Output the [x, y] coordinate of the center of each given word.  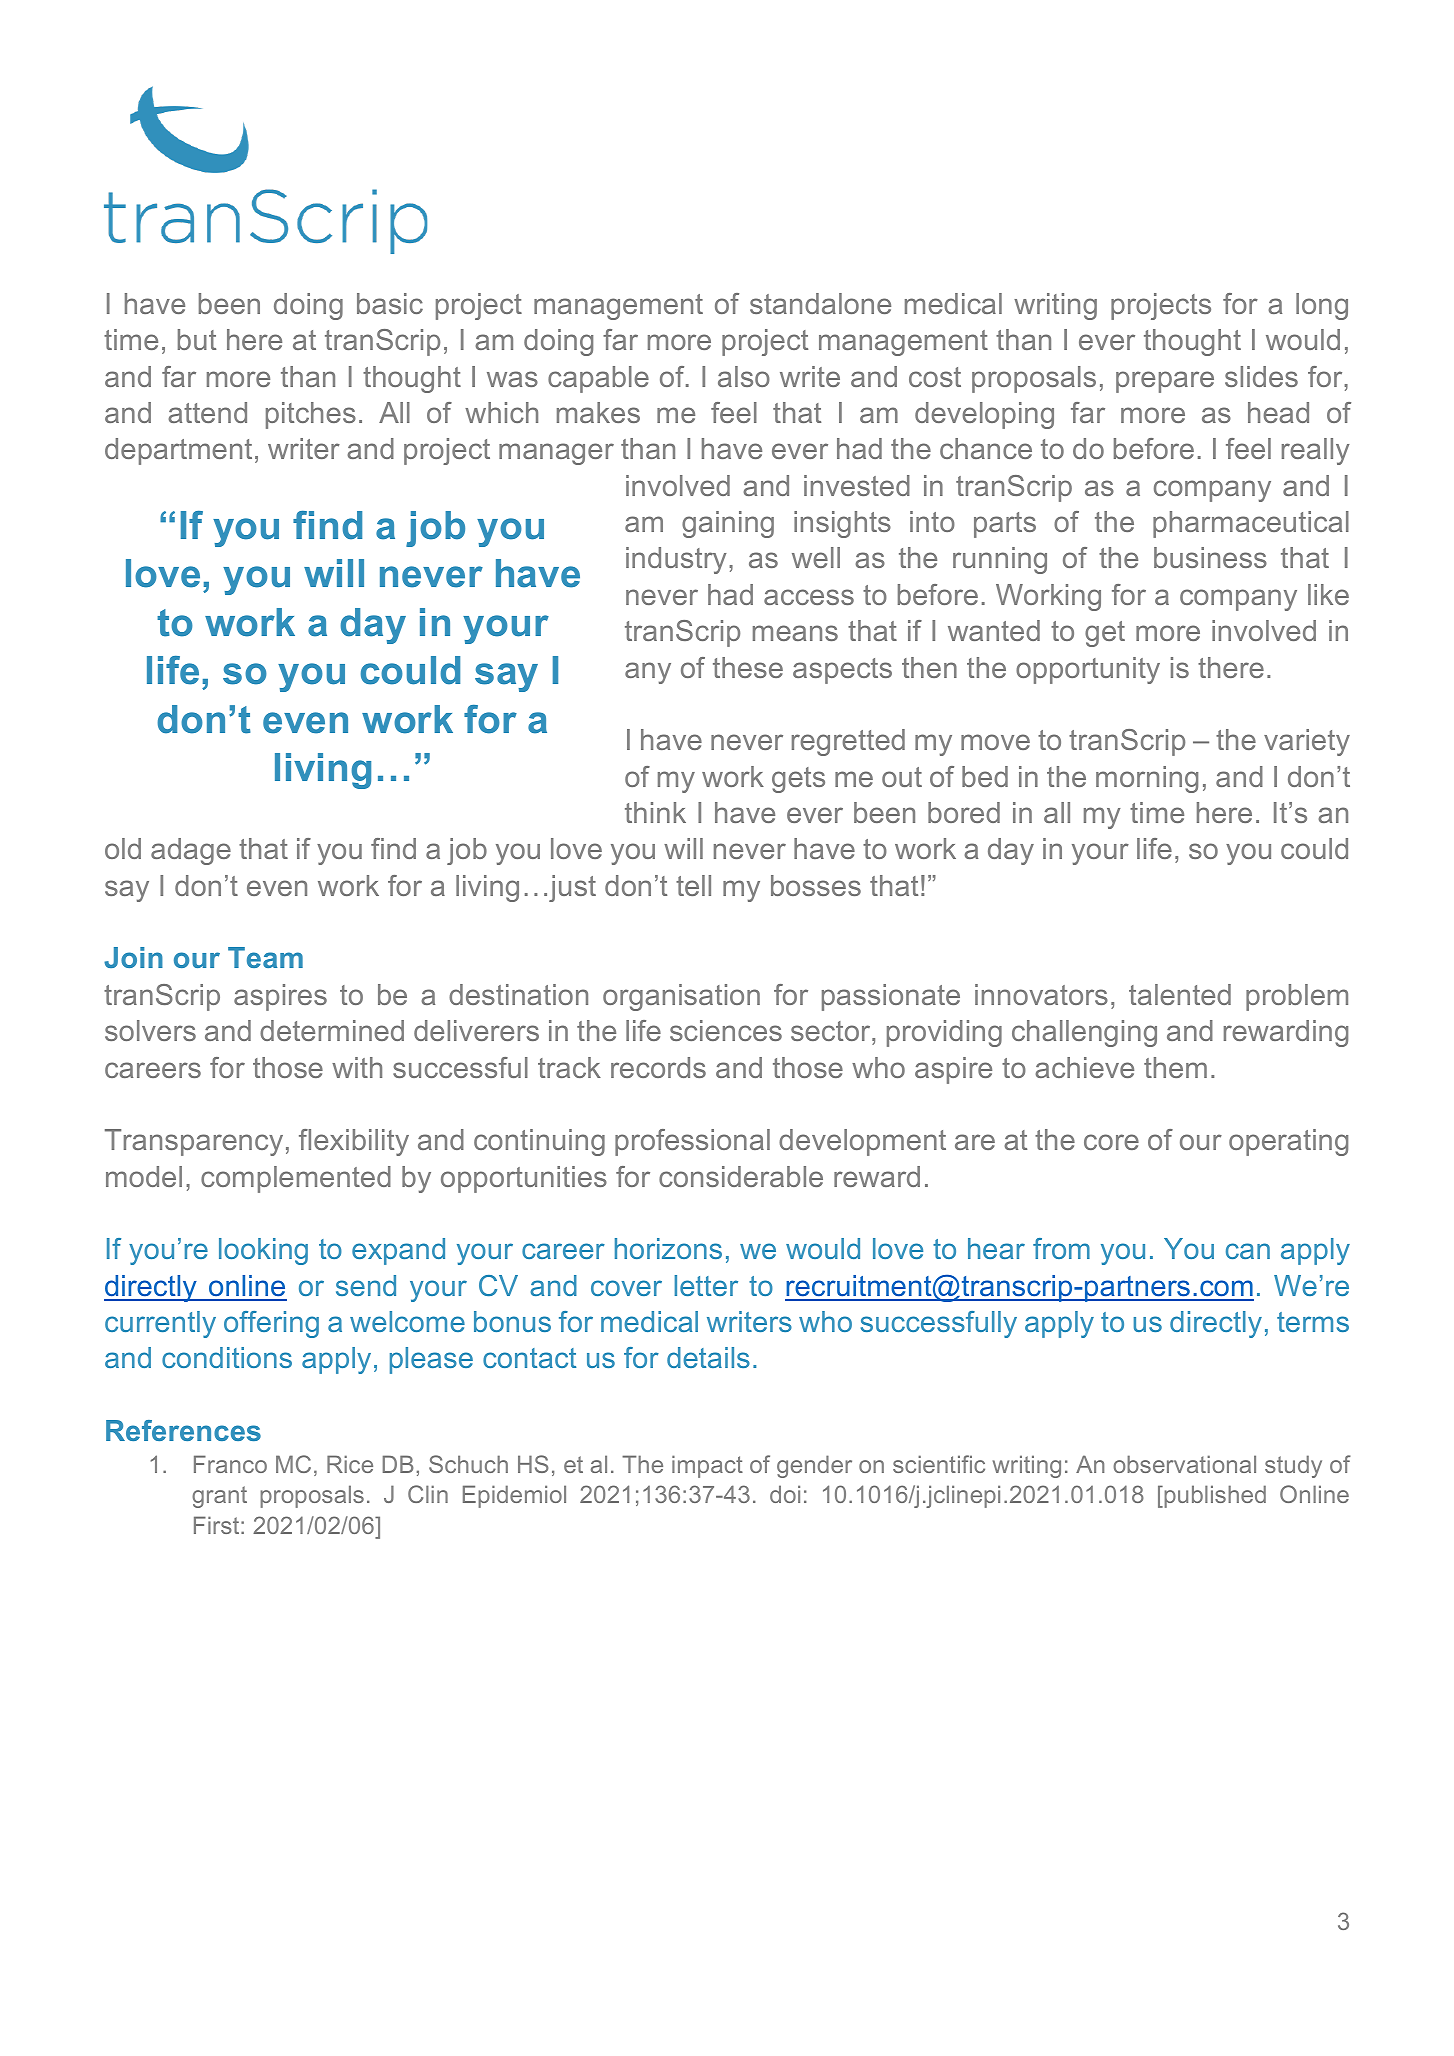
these [748, 667]
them [1175, 1067]
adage [191, 851]
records [658, 1067]
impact [707, 1466]
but [197, 339]
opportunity [1088, 670]
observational [1184, 1464]
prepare [1165, 382]
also [744, 376]
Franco [230, 1464]
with [357, 1067]
